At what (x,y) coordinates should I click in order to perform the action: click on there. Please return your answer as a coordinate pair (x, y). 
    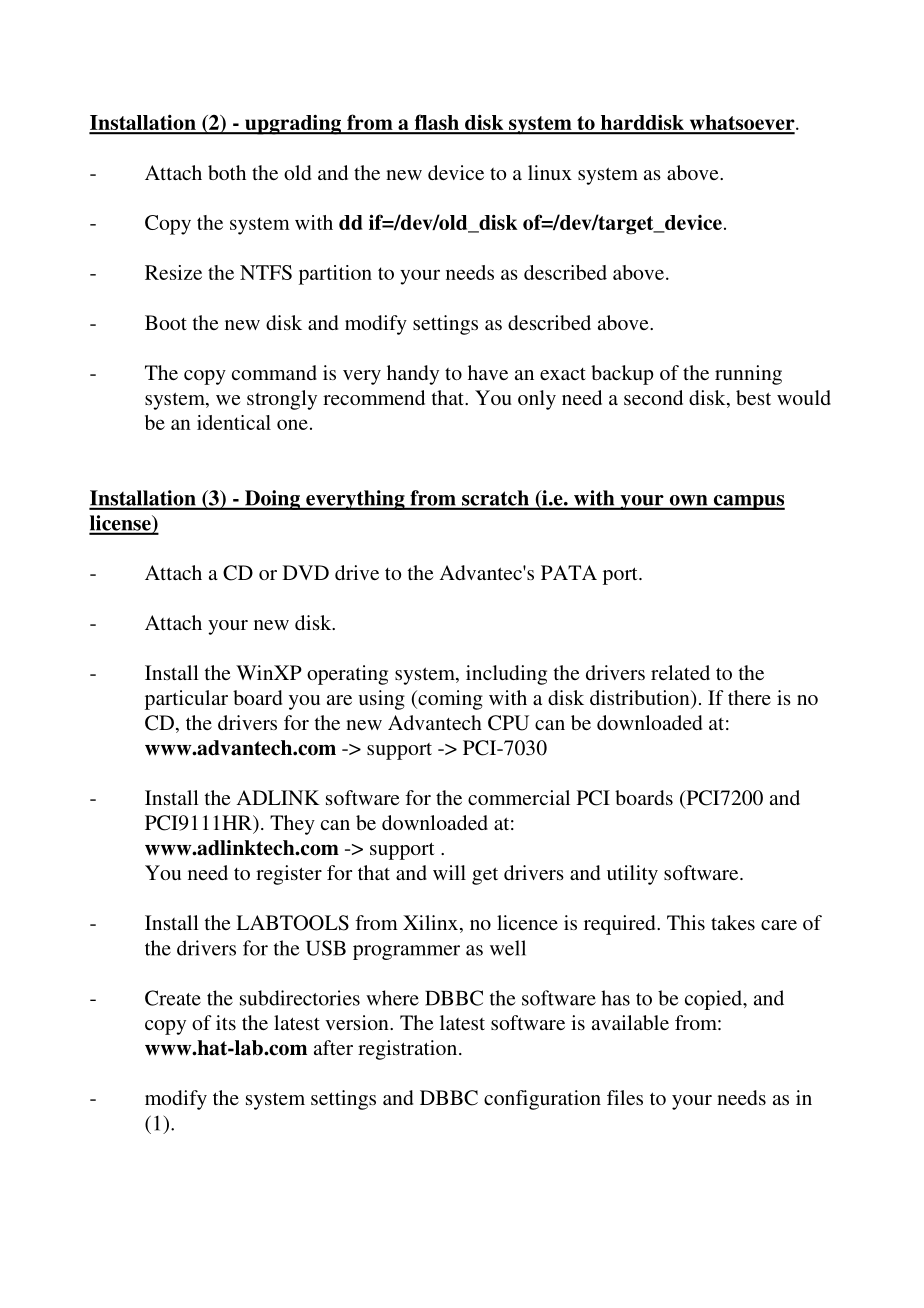
    Looking at the image, I should click on (749, 697).
